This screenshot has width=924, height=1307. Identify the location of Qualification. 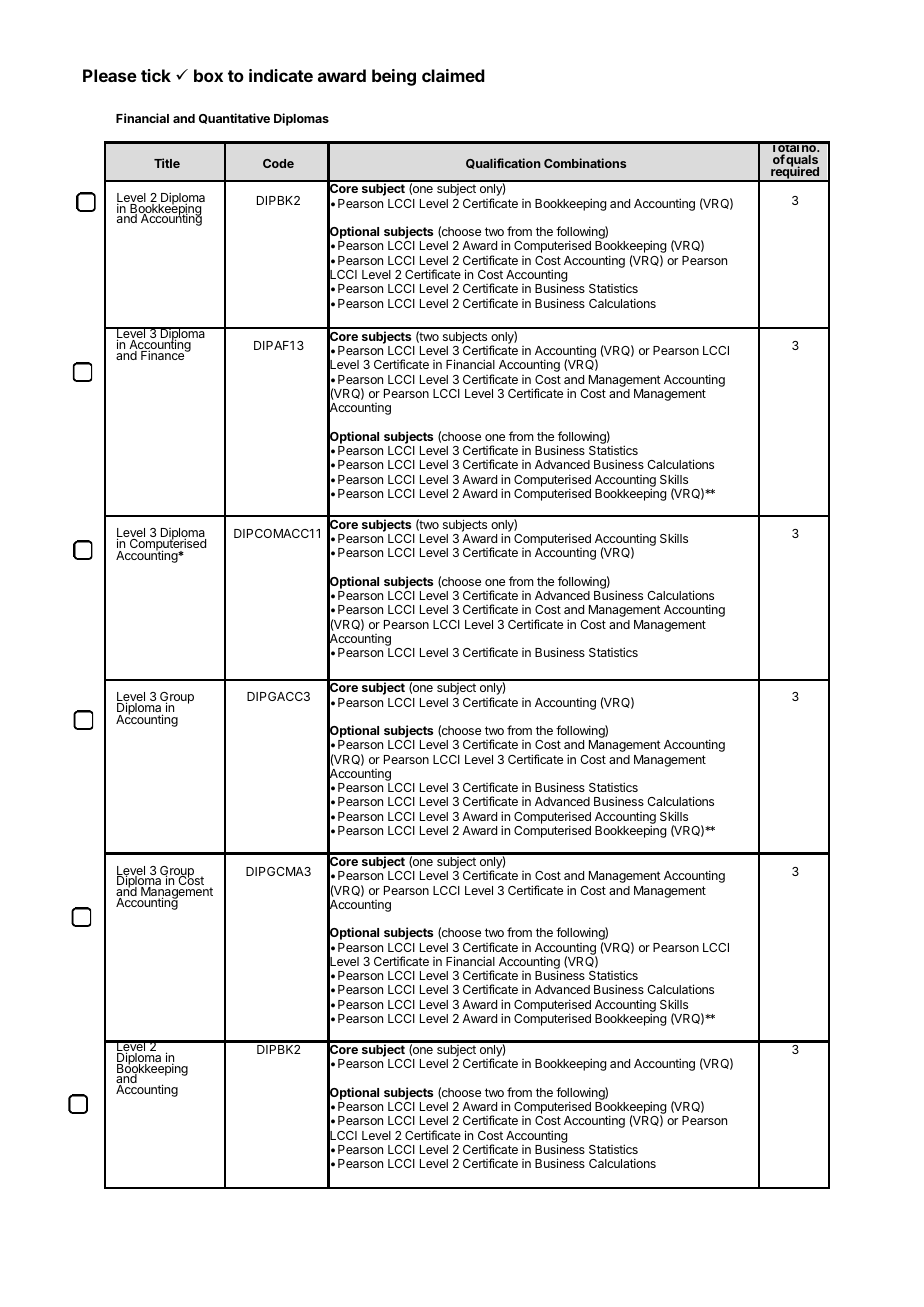
(503, 163).
